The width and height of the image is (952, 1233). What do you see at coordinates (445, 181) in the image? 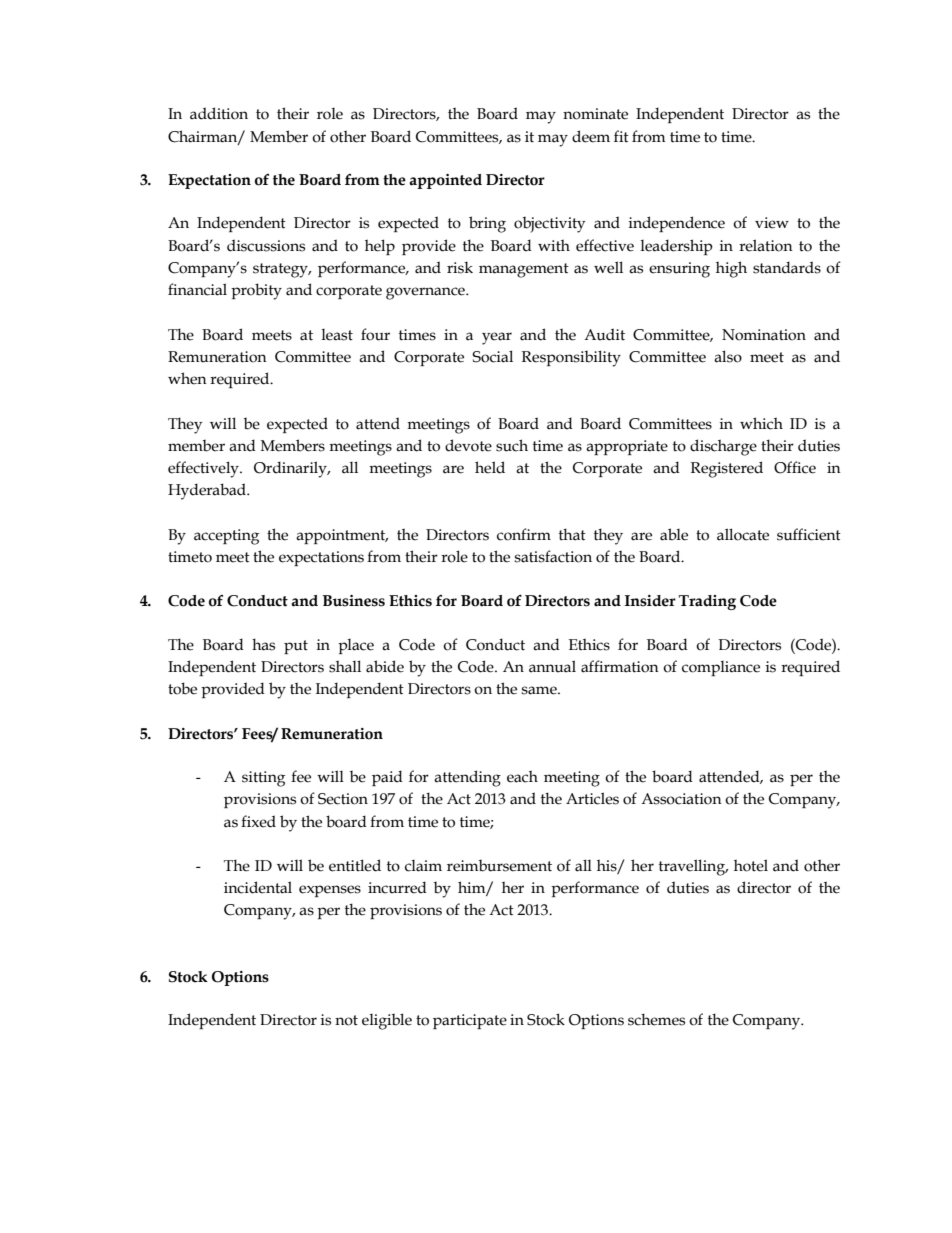
I see `appointed` at bounding box center [445, 181].
